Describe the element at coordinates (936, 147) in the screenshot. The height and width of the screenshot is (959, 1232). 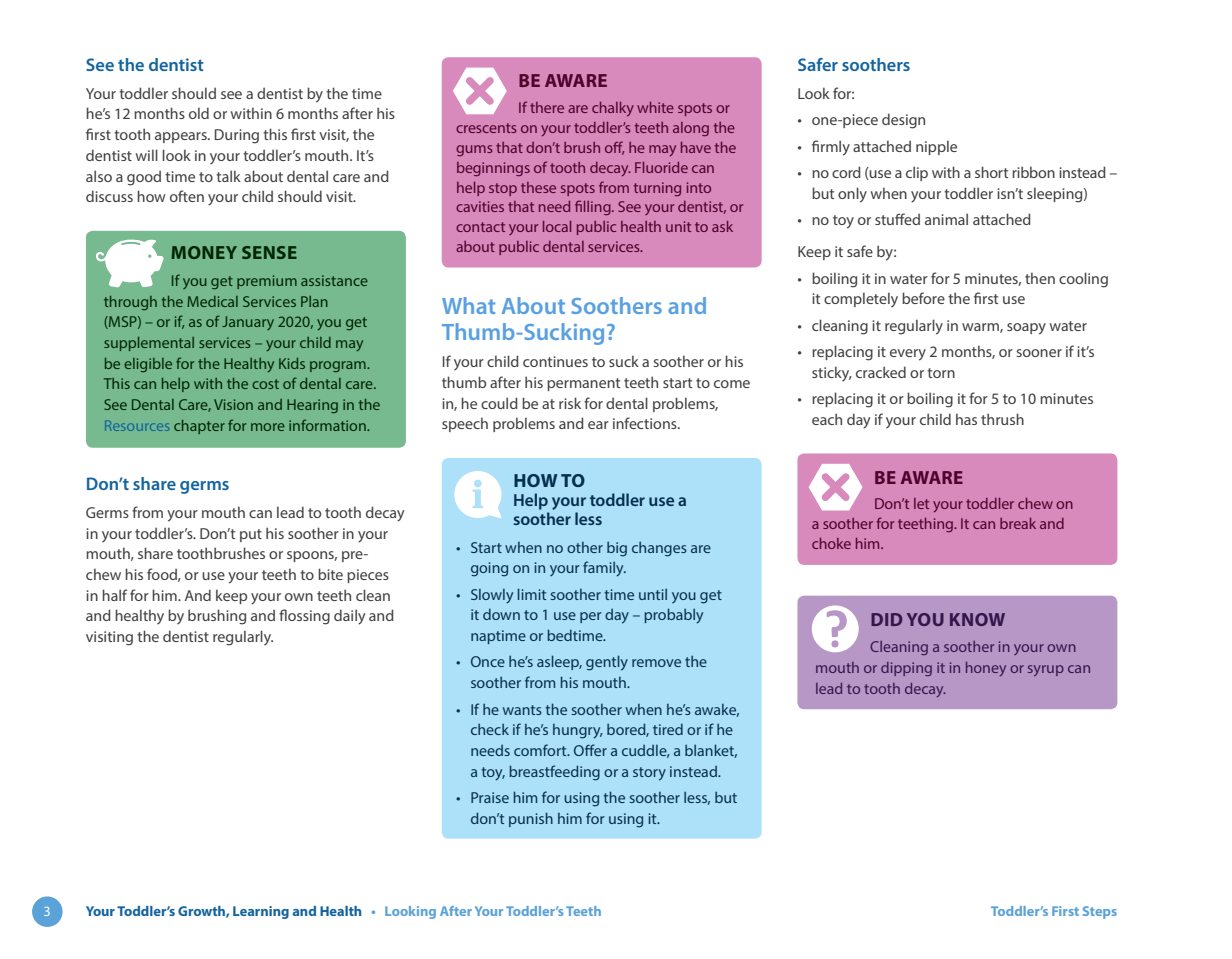
I see `nipple` at that location.
